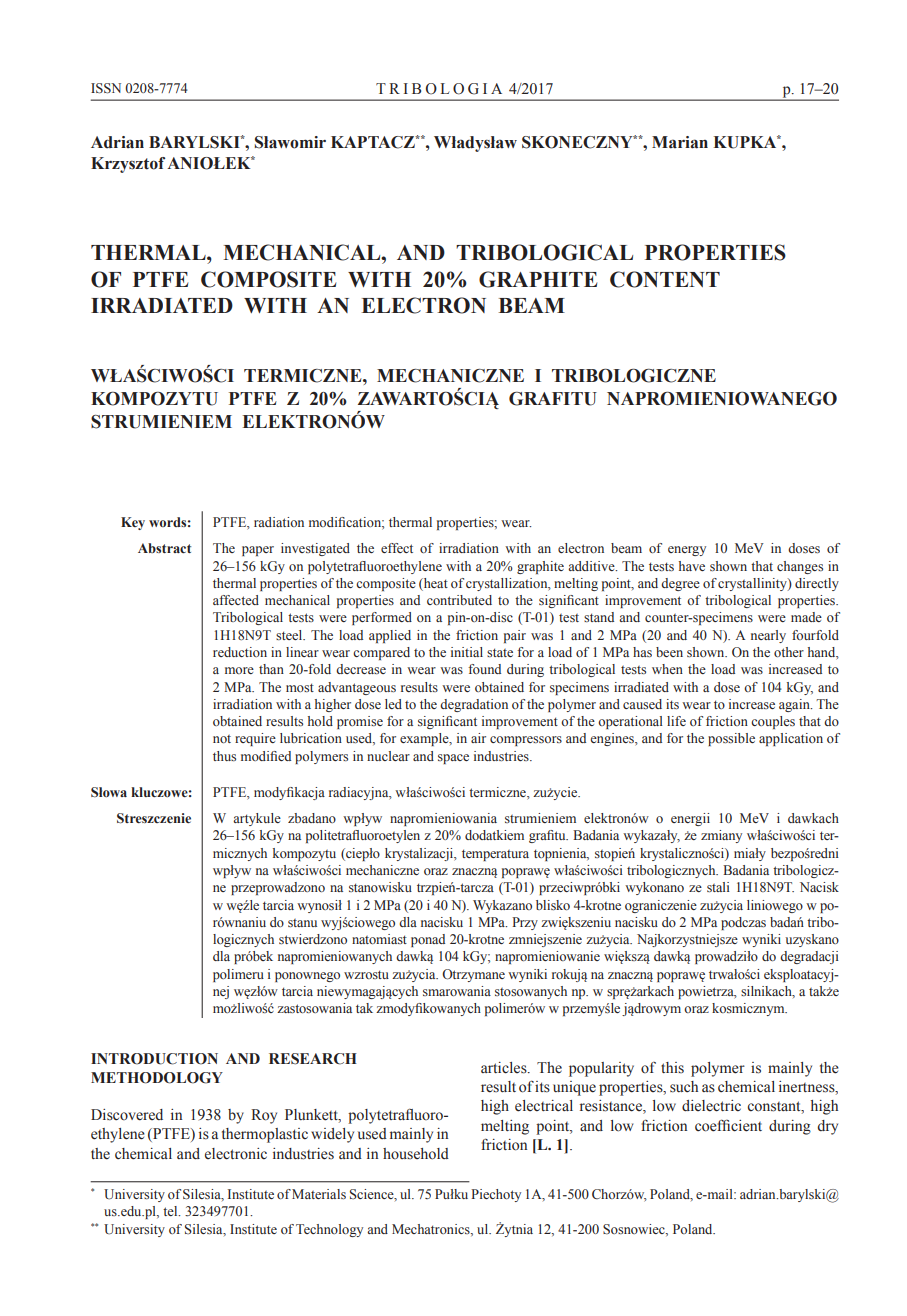 The width and height of the image is (907, 1316). What do you see at coordinates (432, 1230) in the image?
I see `Mechatronics` at bounding box center [432, 1230].
